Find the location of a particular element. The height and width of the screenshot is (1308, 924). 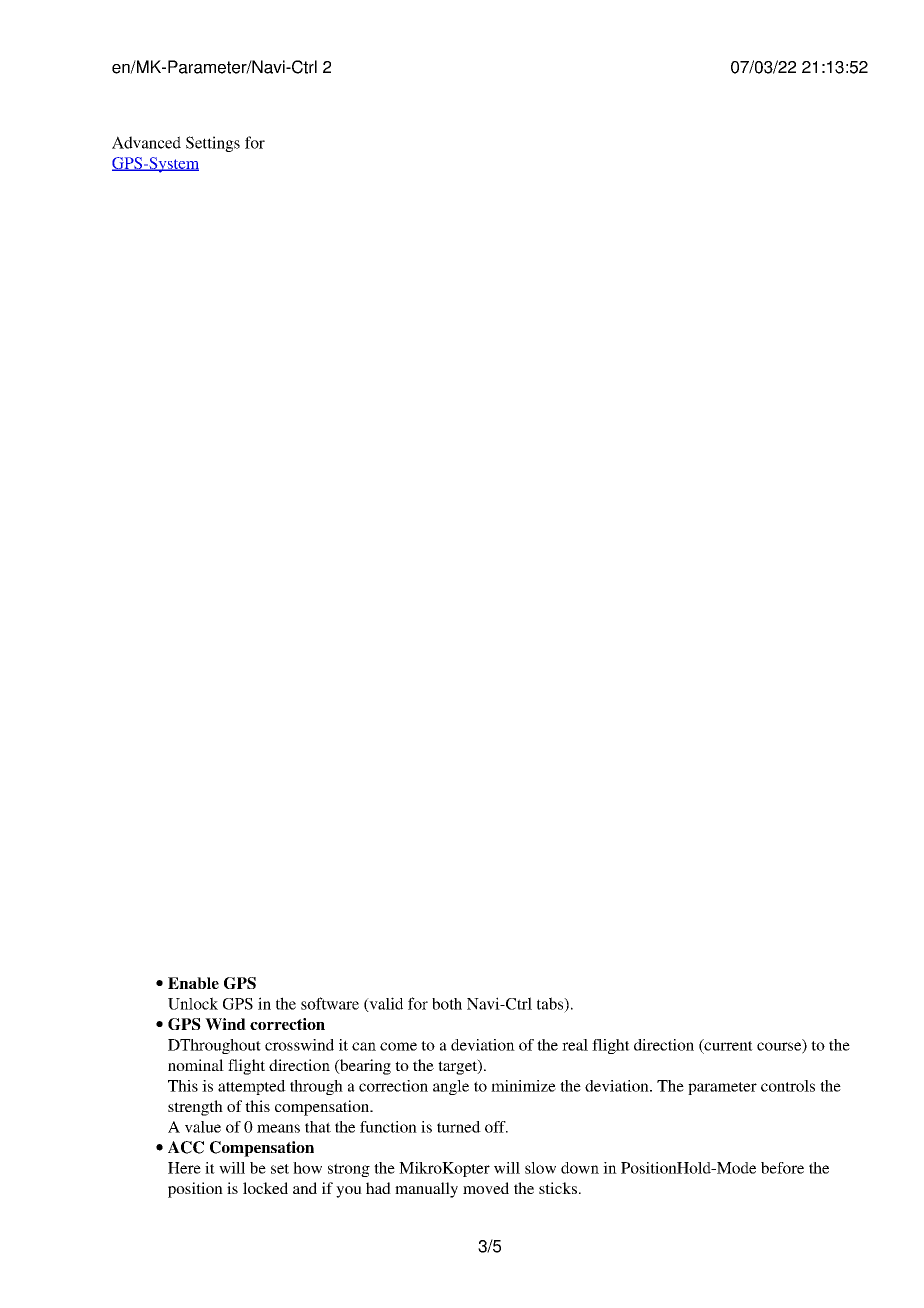

Enable is located at coordinates (193, 983).
